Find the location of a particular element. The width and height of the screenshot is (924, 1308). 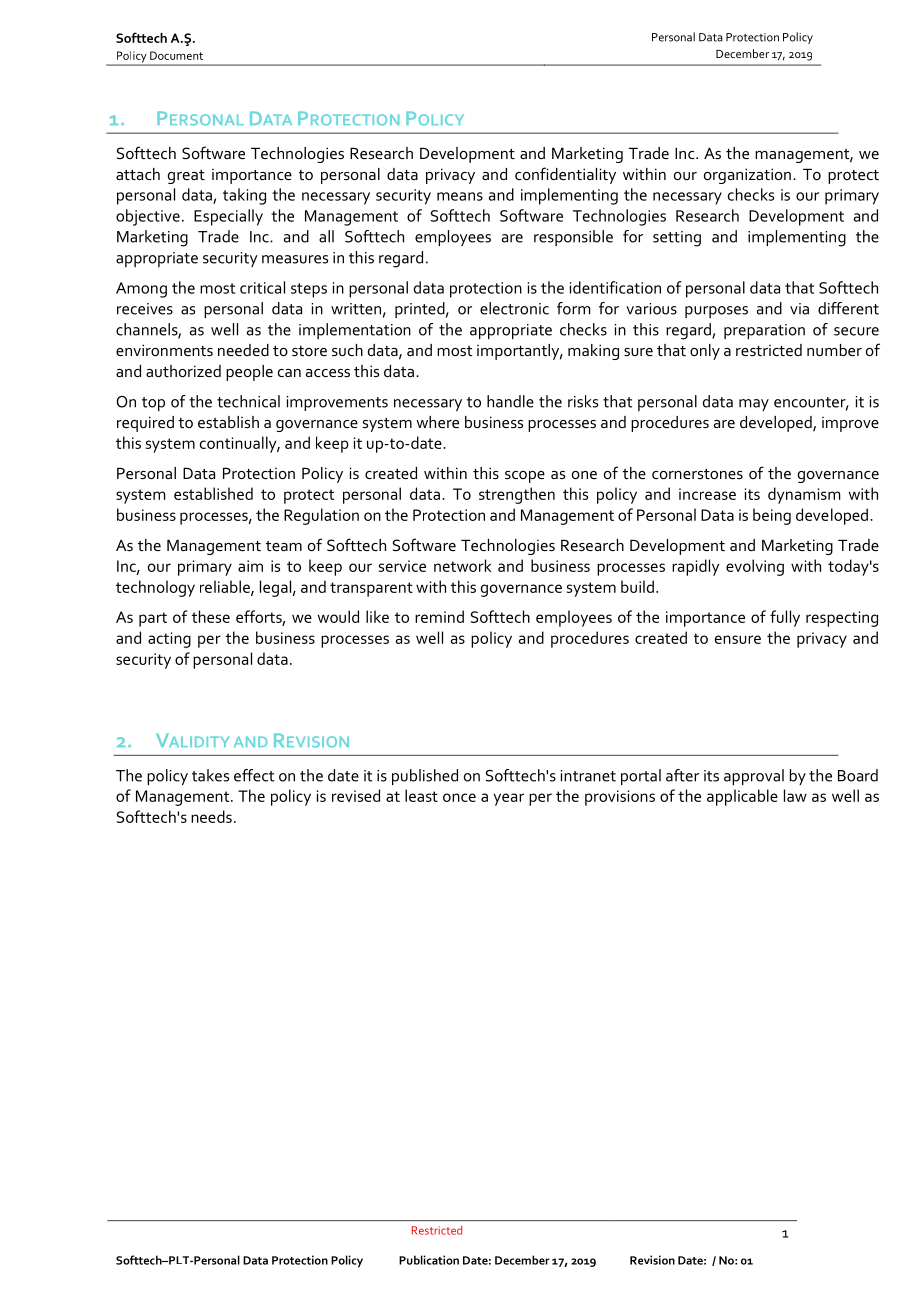

year is located at coordinates (508, 799).
